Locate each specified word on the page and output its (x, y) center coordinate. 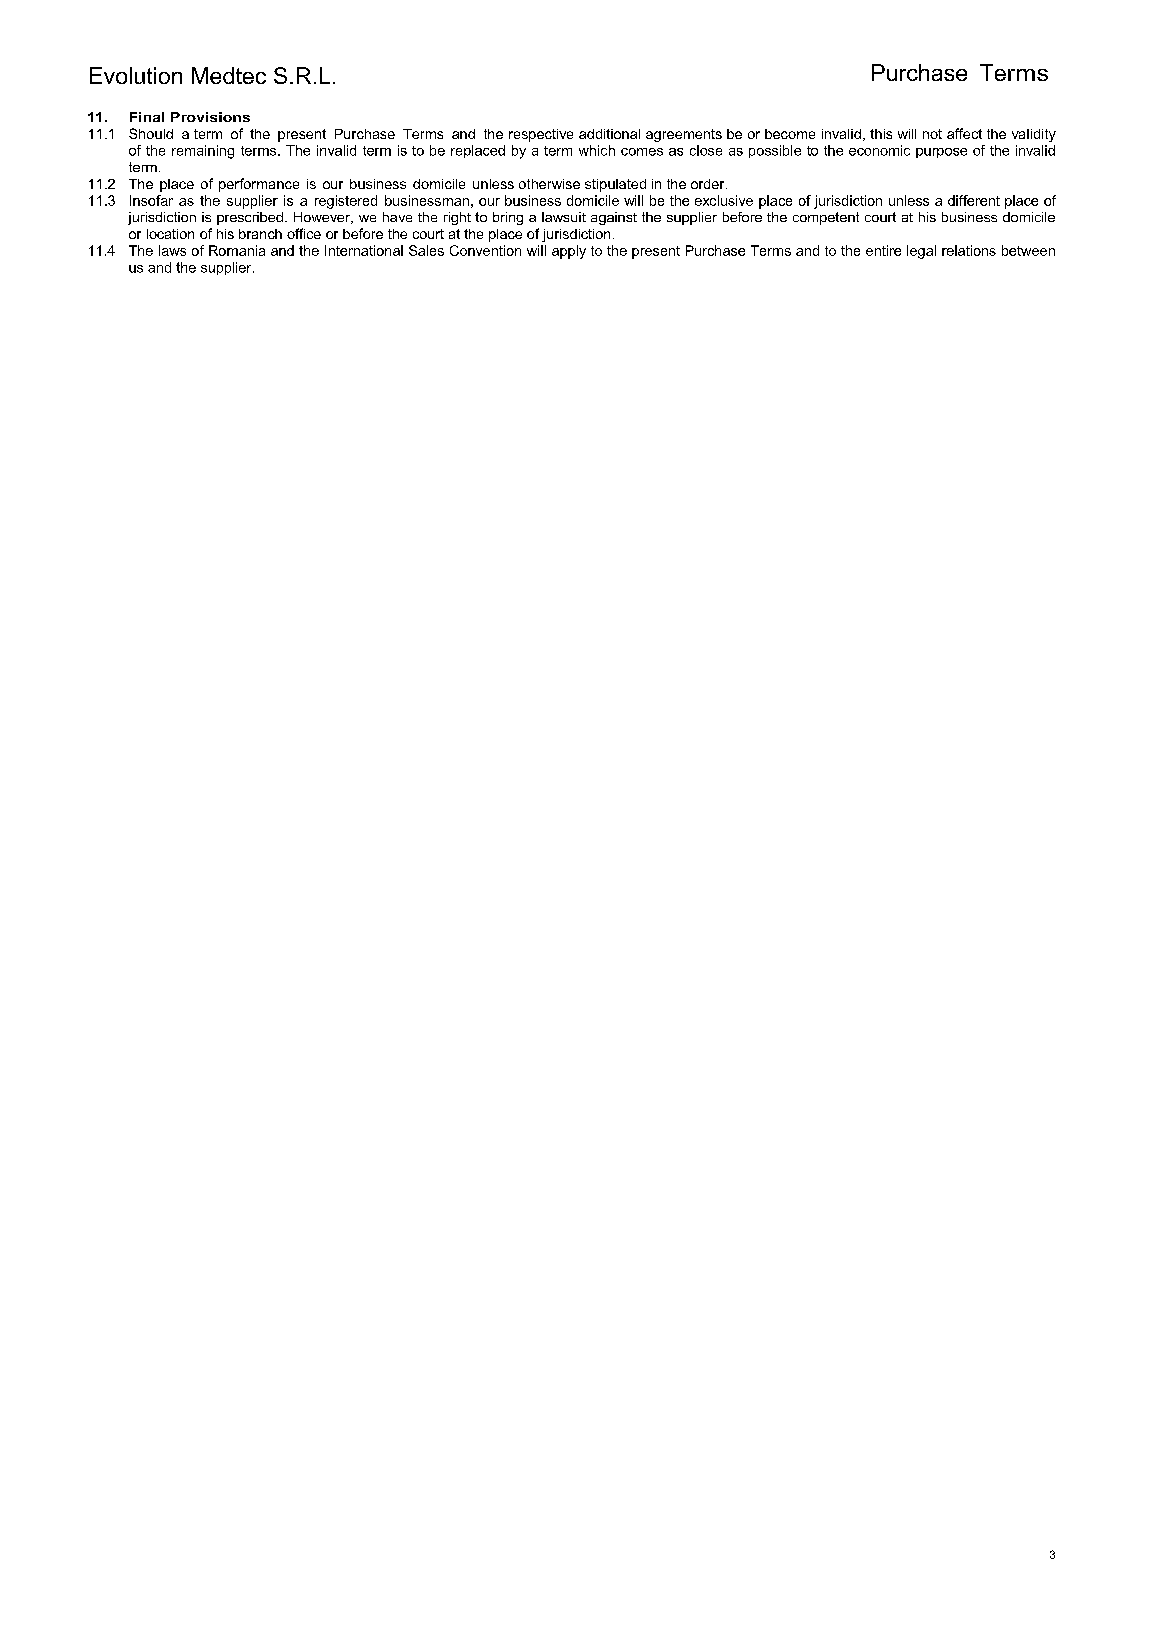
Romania (237, 250)
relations (969, 250)
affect (964, 133)
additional (609, 134)
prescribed (250, 218)
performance (259, 185)
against (614, 218)
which (597, 150)
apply (569, 252)
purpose (941, 153)
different (974, 200)
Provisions (210, 117)
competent (826, 218)
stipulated (615, 185)
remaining (203, 152)
